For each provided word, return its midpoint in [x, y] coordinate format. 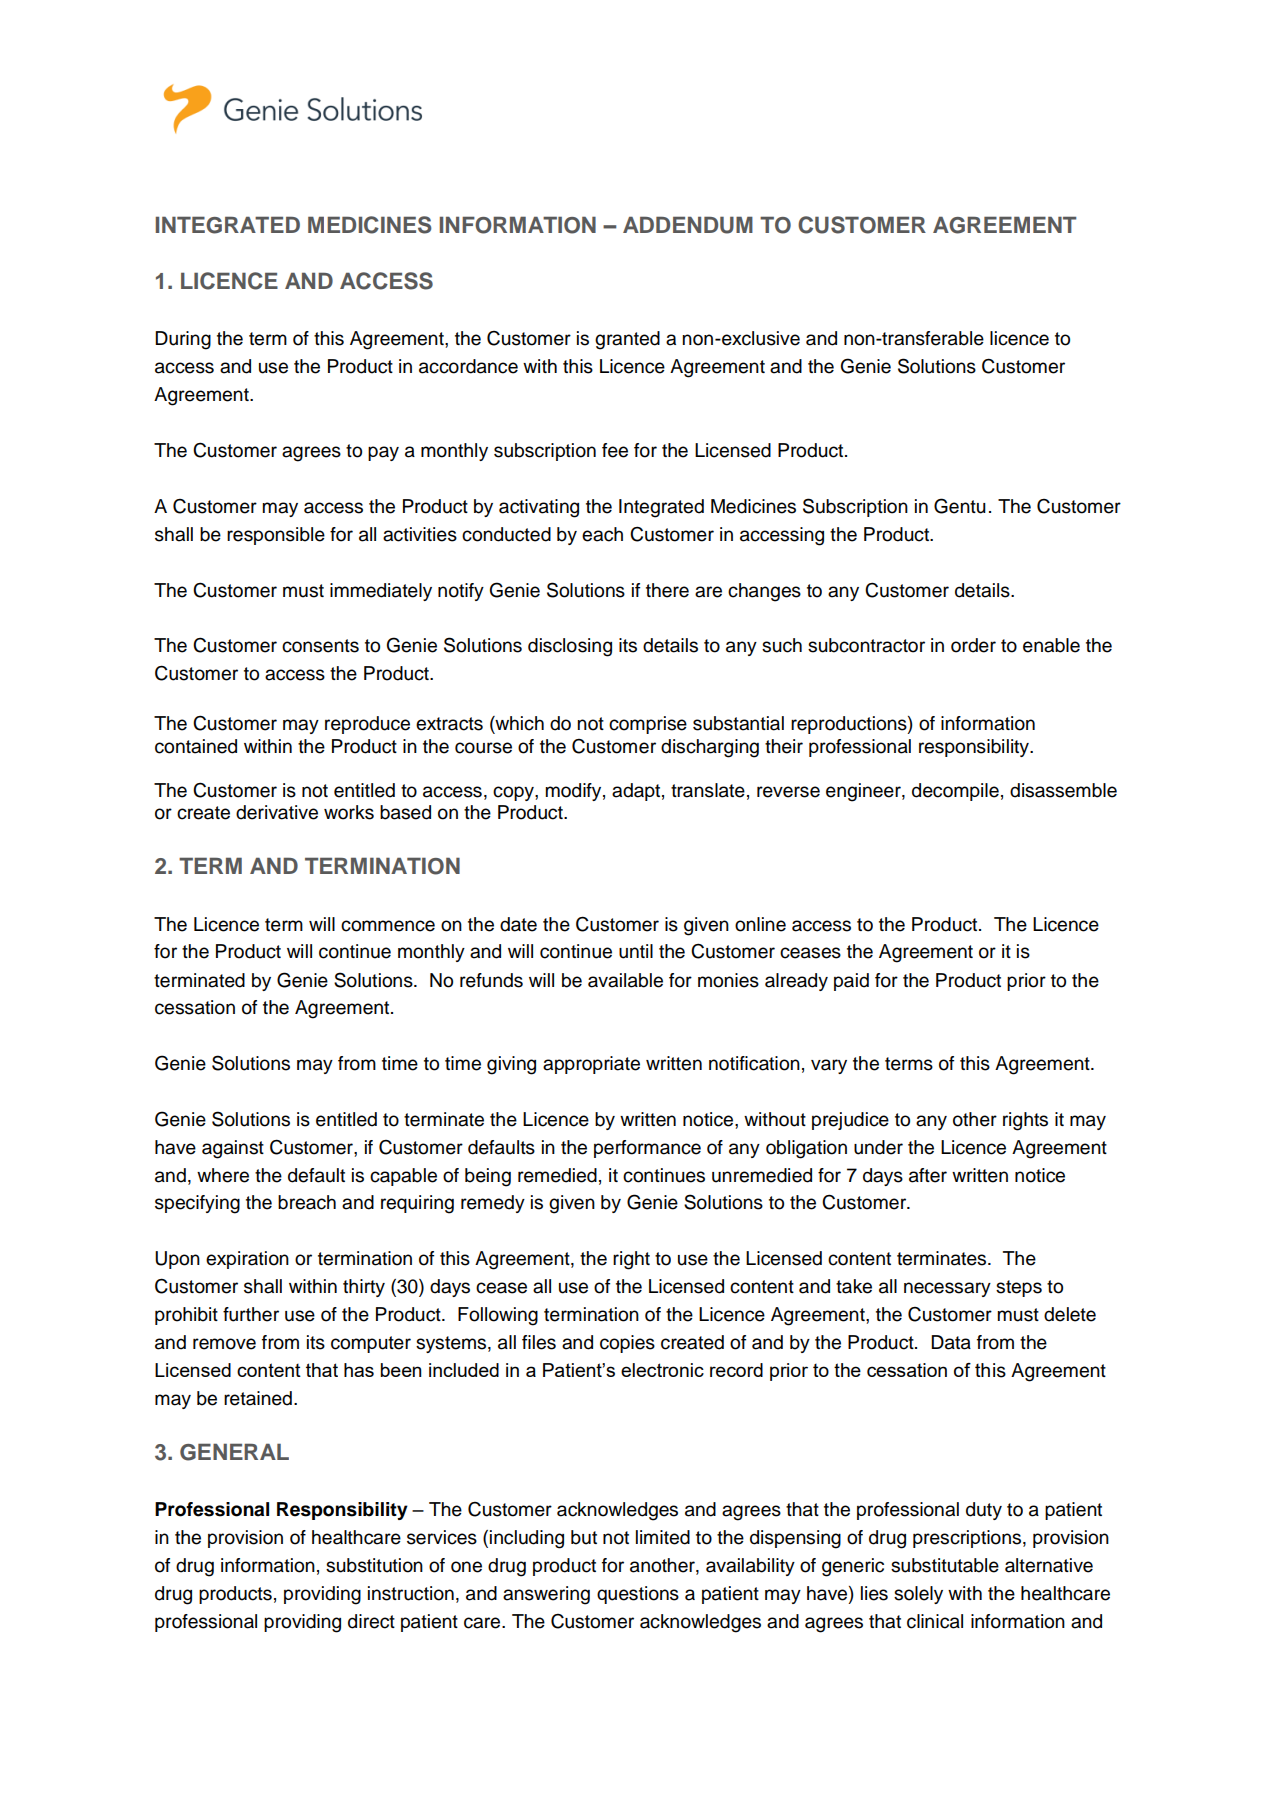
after [928, 1175]
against [233, 1149]
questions [638, 1595]
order [973, 645]
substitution [374, 1565]
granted [627, 340]
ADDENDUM [688, 225]
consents [320, 646]
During [183, 340]
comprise [648, 725]
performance [647, 1149]
